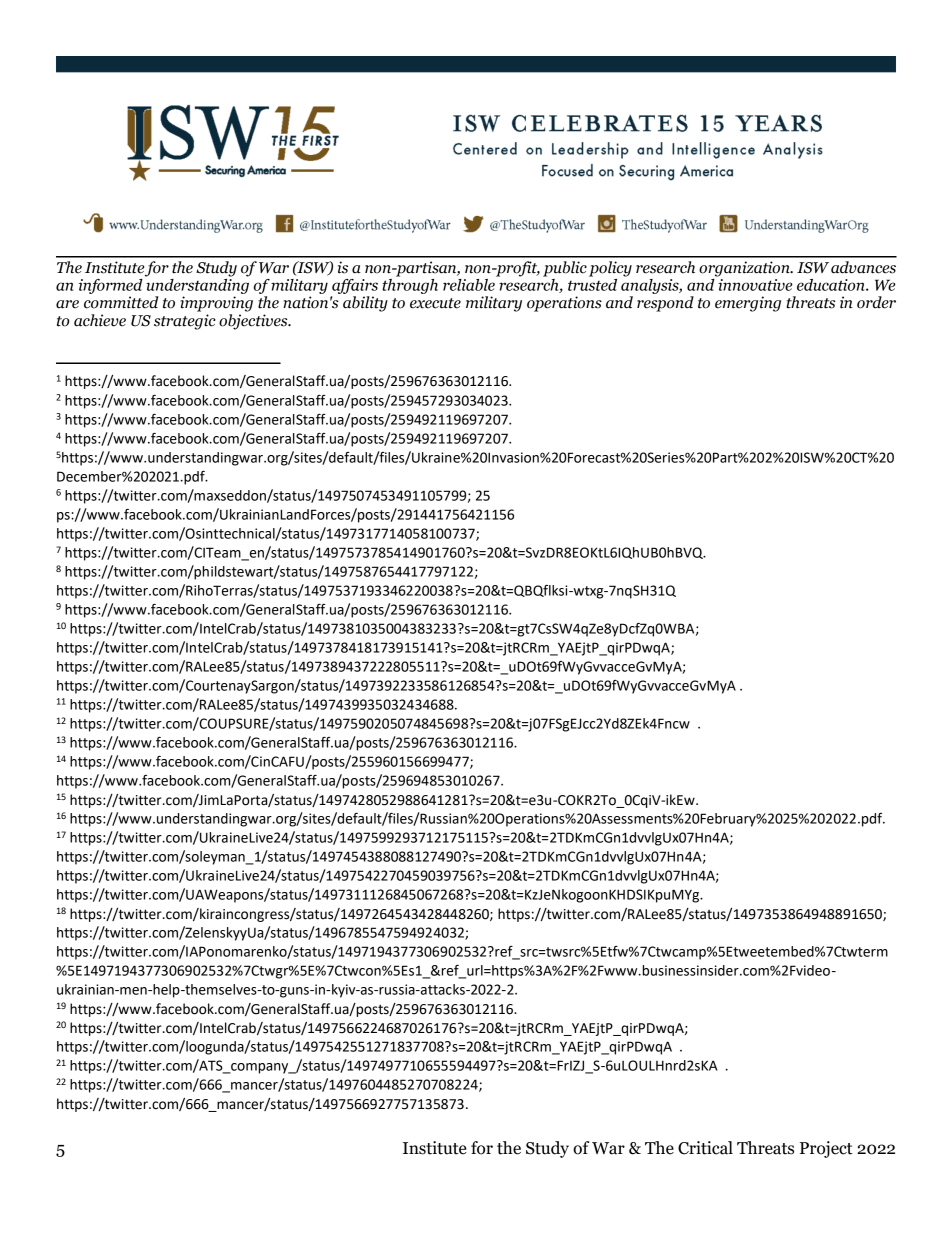  Describe the element at coordinates (754, 283) in the image. I see `innovative` at that location.
